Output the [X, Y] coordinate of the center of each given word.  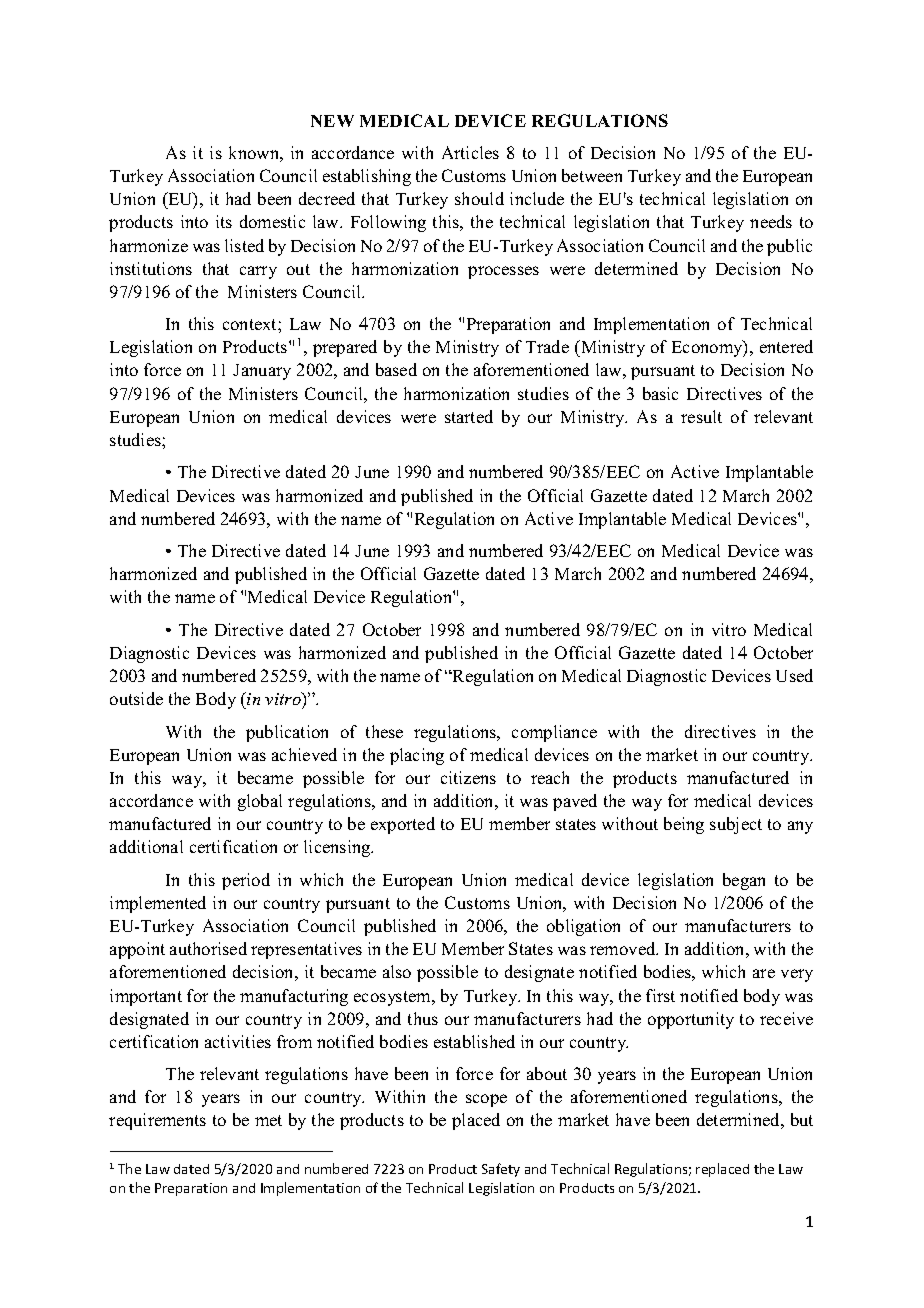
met [268, 1120]
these [384, 731]
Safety [501, 1170]
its [224, 221]
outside [136, 698]
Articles [470, 152]
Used [794, 675]
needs [771, 221]
